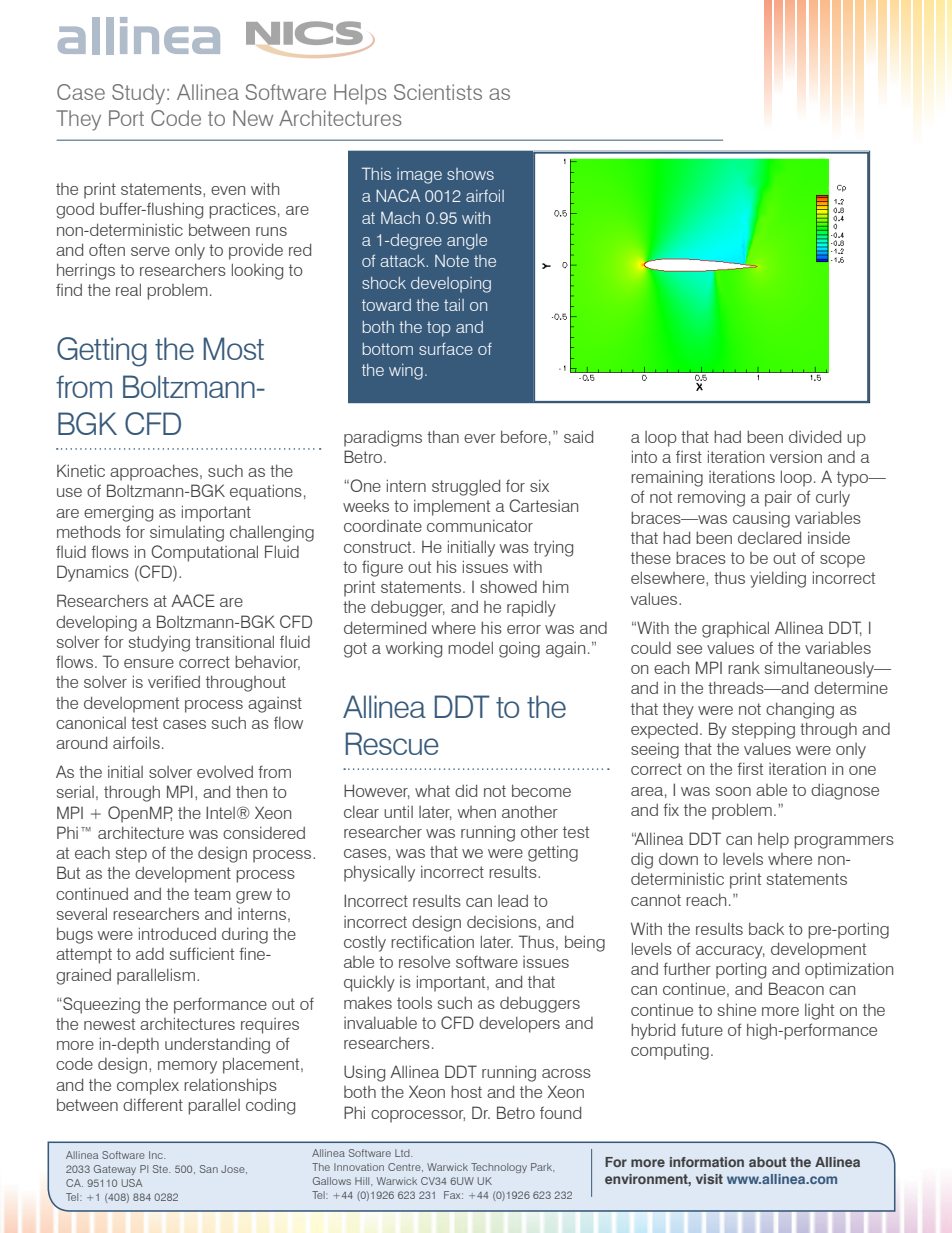  Describe the element at coordinates (470, 174) in the screenshot. I see `shows` at that location.
